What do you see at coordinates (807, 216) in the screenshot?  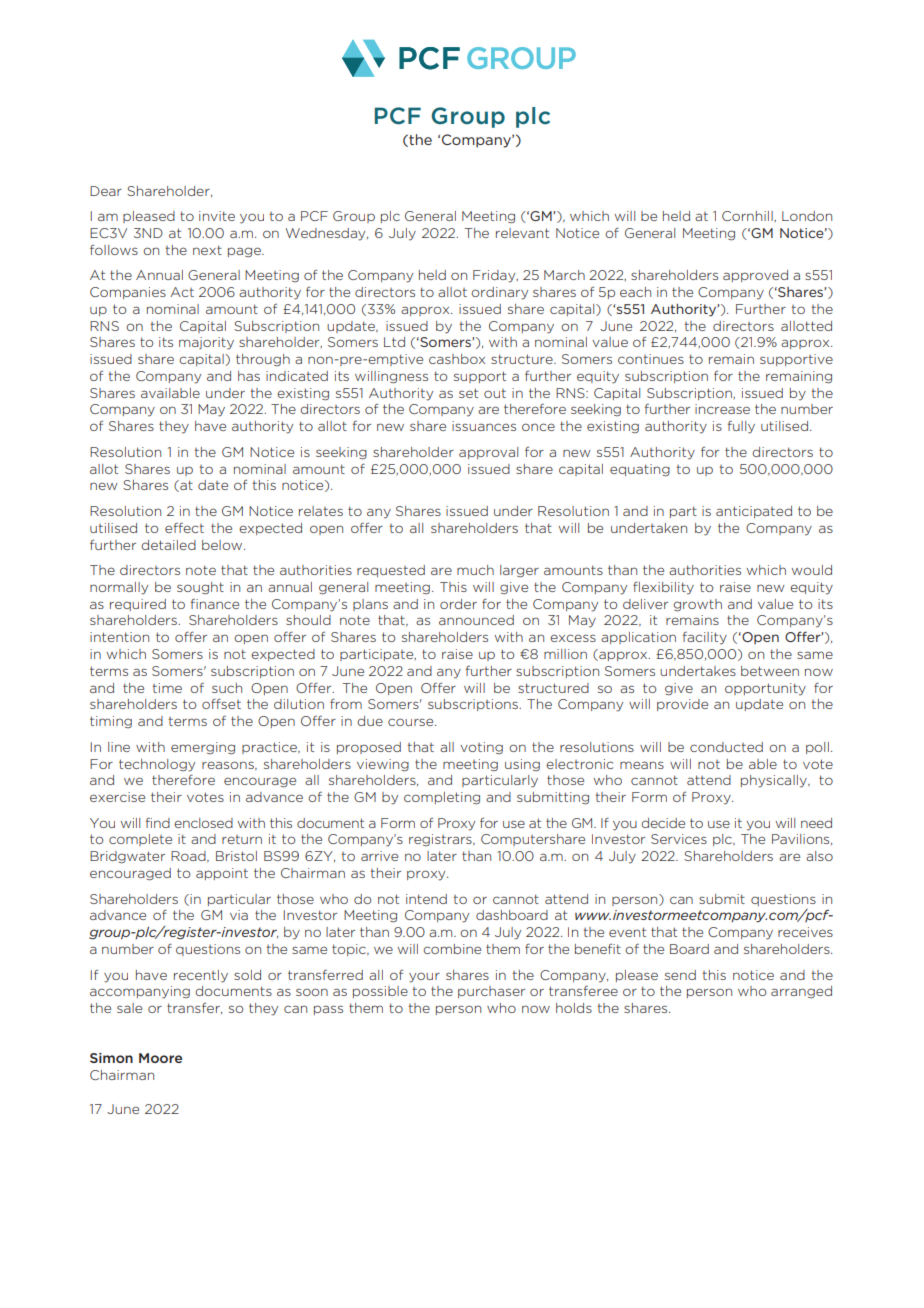 I see `London` at bounding box center [807, 216].
